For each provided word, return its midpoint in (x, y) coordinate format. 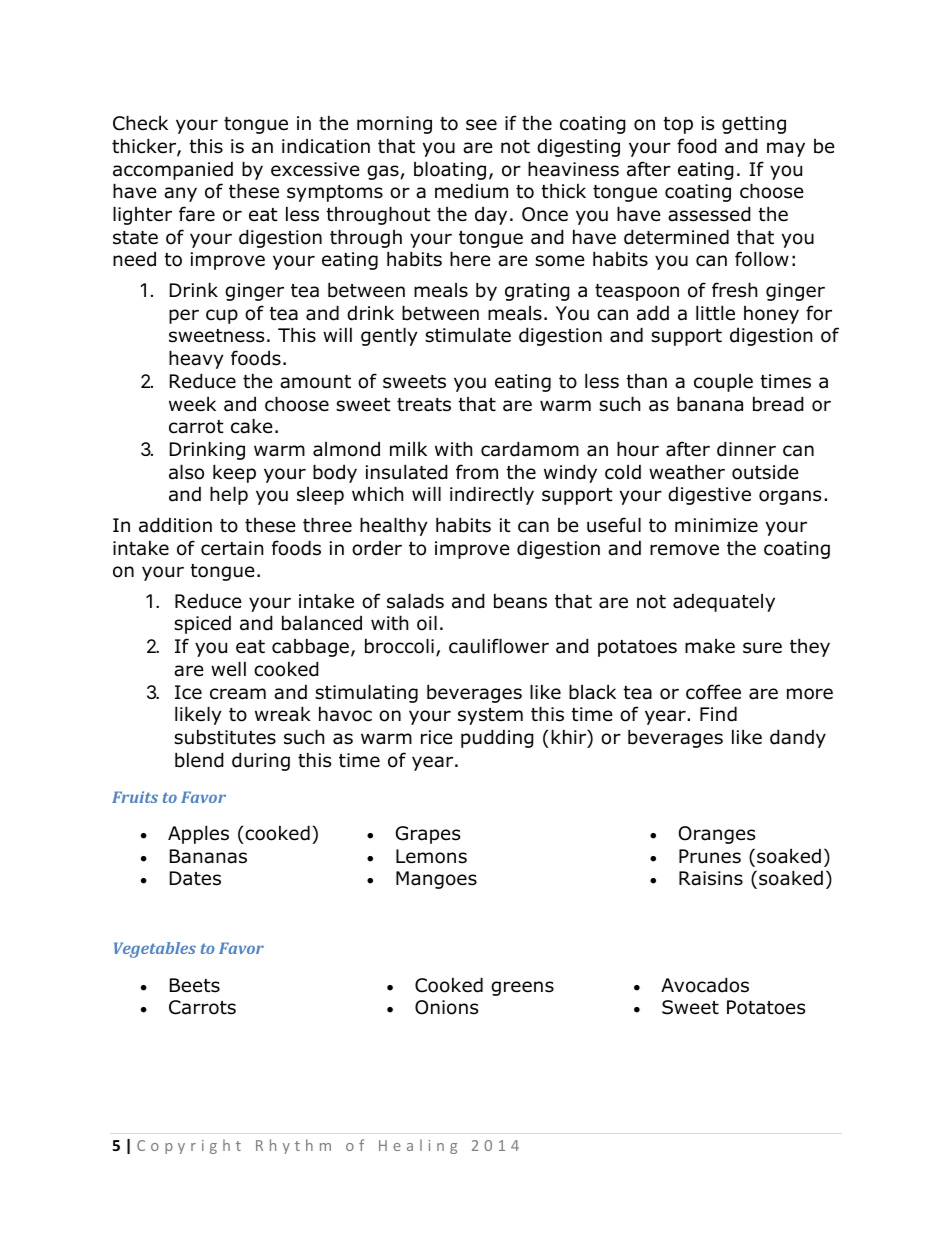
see (481, 125)
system (490, 716)
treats (424, 405)
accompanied (173, 170)
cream (238, 694)
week (192, 404)
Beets (195, 985)
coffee (713, 692)
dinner (746, 449)
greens (522, 988)
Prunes (710, 856)
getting (754, 125)
